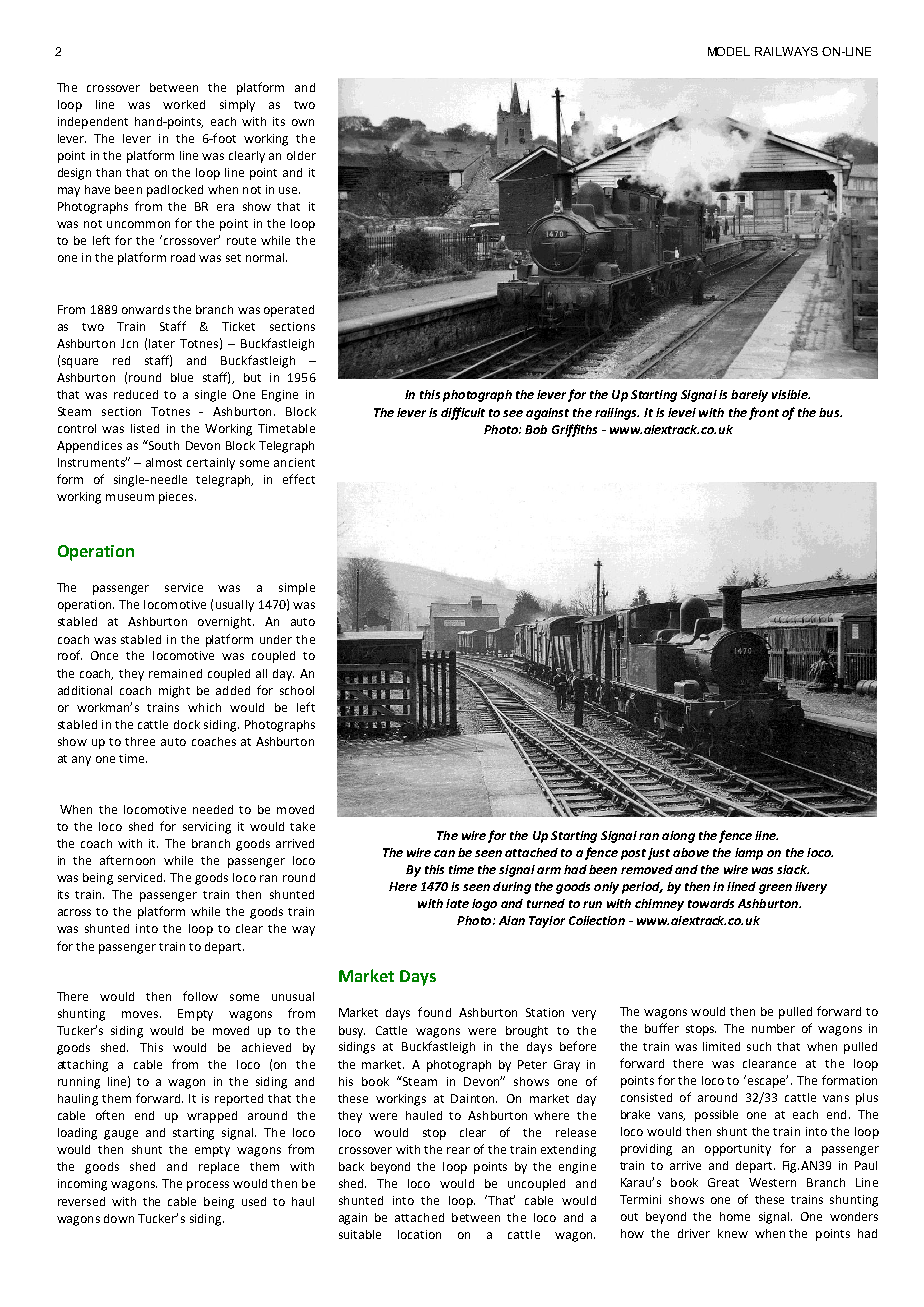 Image resolution: width=924 pixels, height=1307 pixels. Describe the element at coordinates (184, 104) in the image. I see `worked` at that location.
